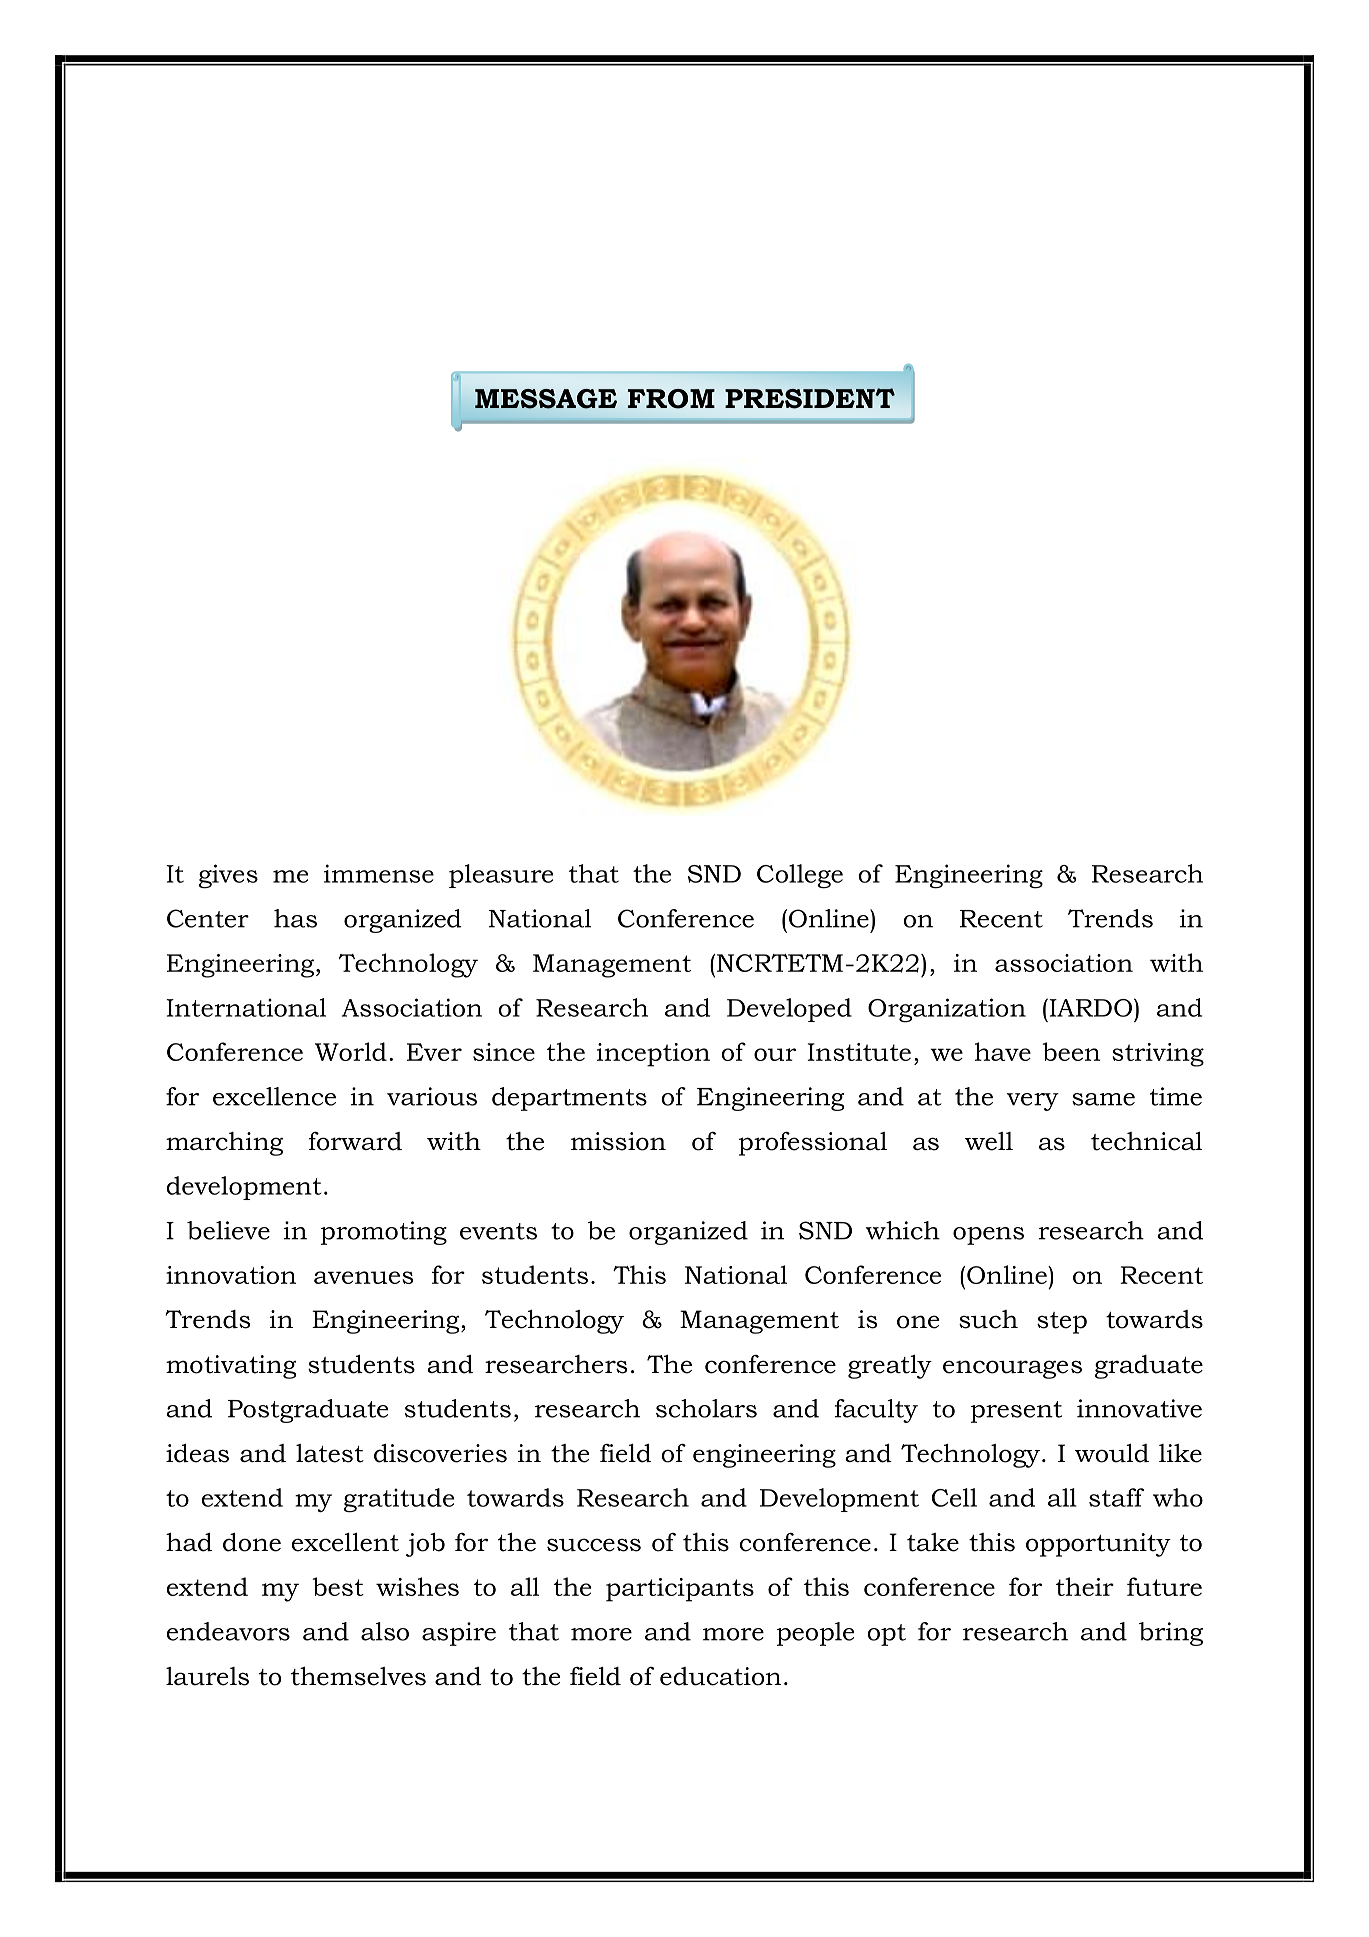 The width and height of the screenshot is (1369, 1937). I want to click on promoting, so click(383, 1233).
